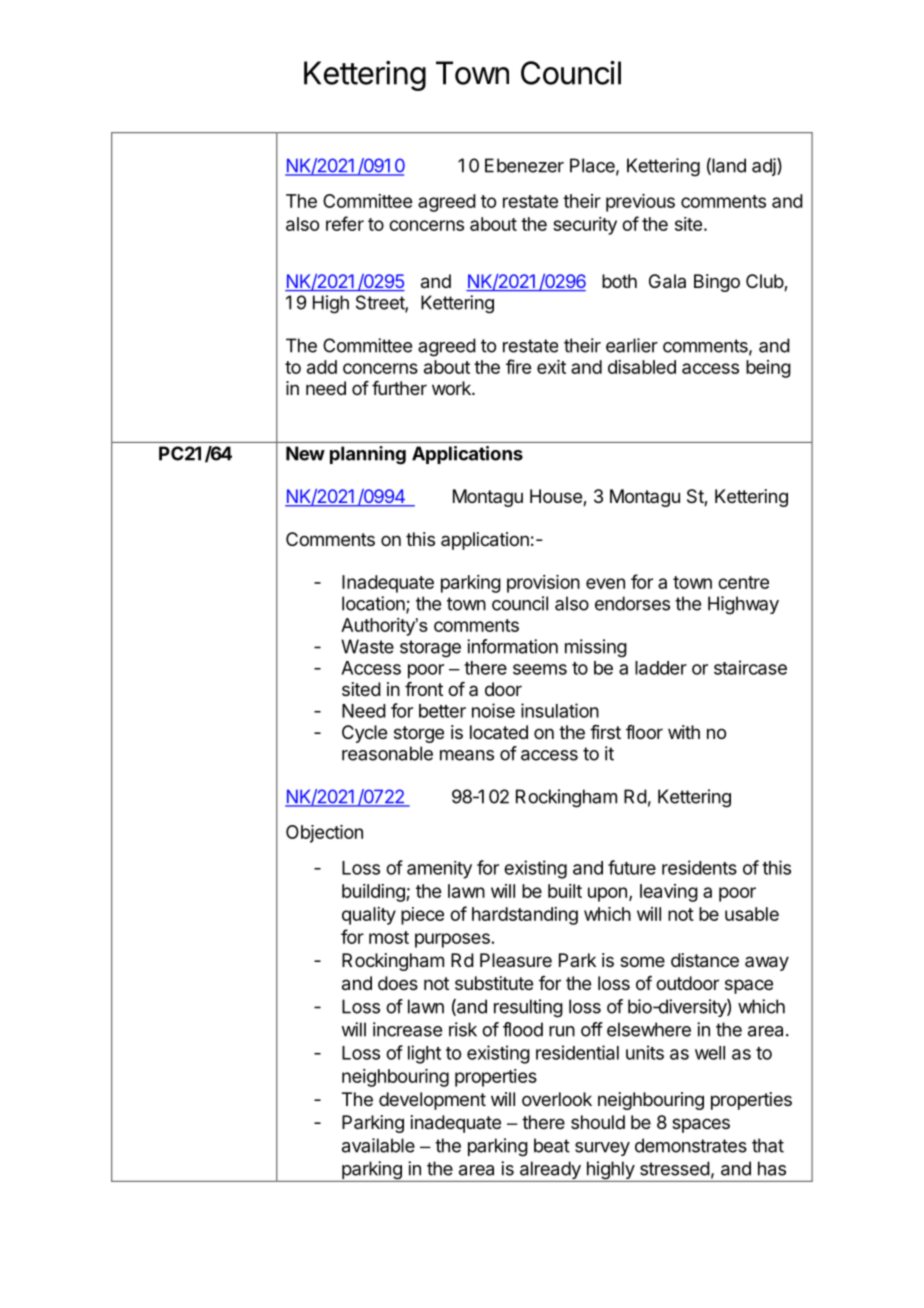 This page has width=924, height=1308. Describe the element at coordinates (765, 167) in the page. I see `adj` at that location.
